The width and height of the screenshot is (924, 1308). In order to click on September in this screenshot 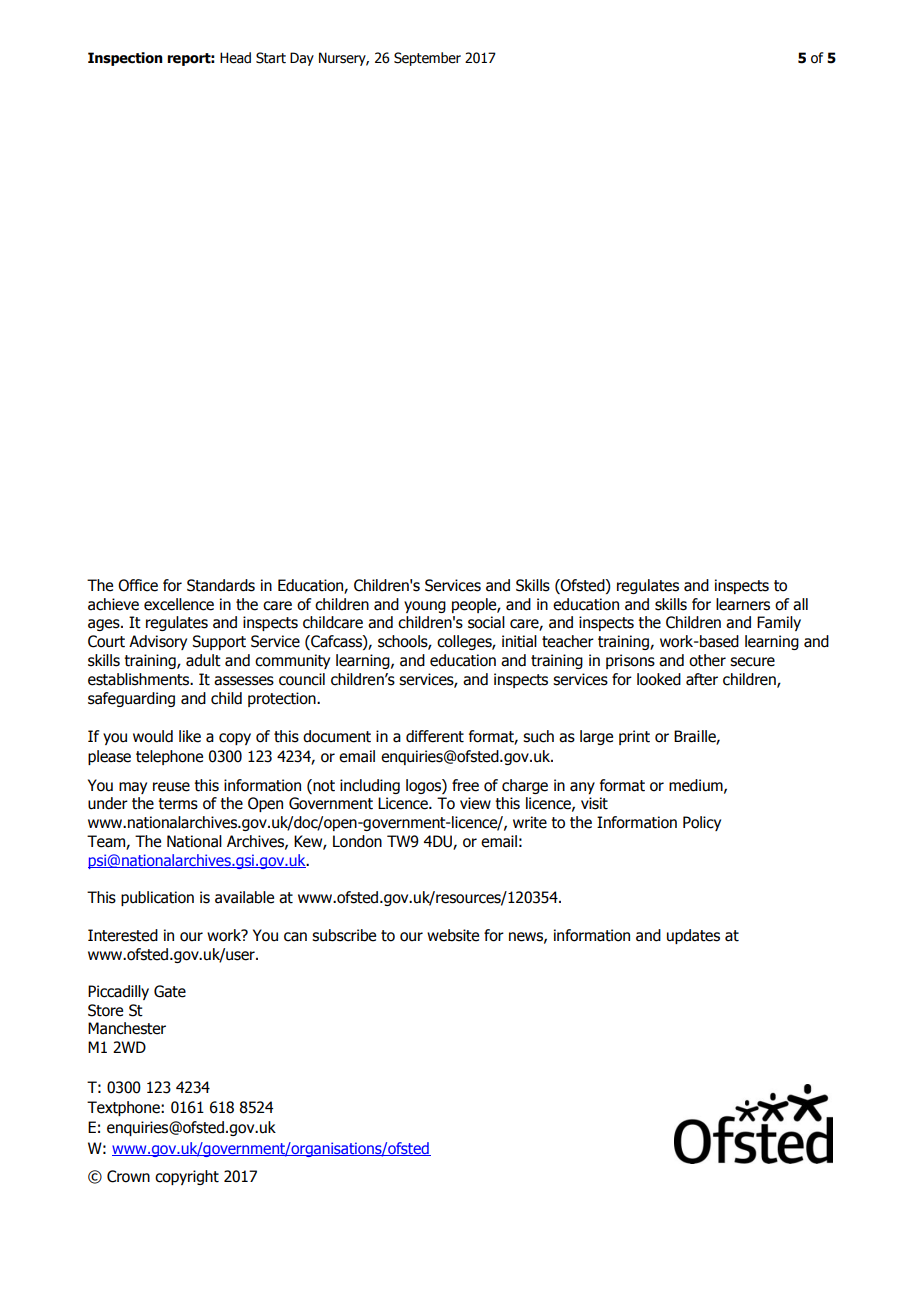, I will do `click(427, 59)`.
